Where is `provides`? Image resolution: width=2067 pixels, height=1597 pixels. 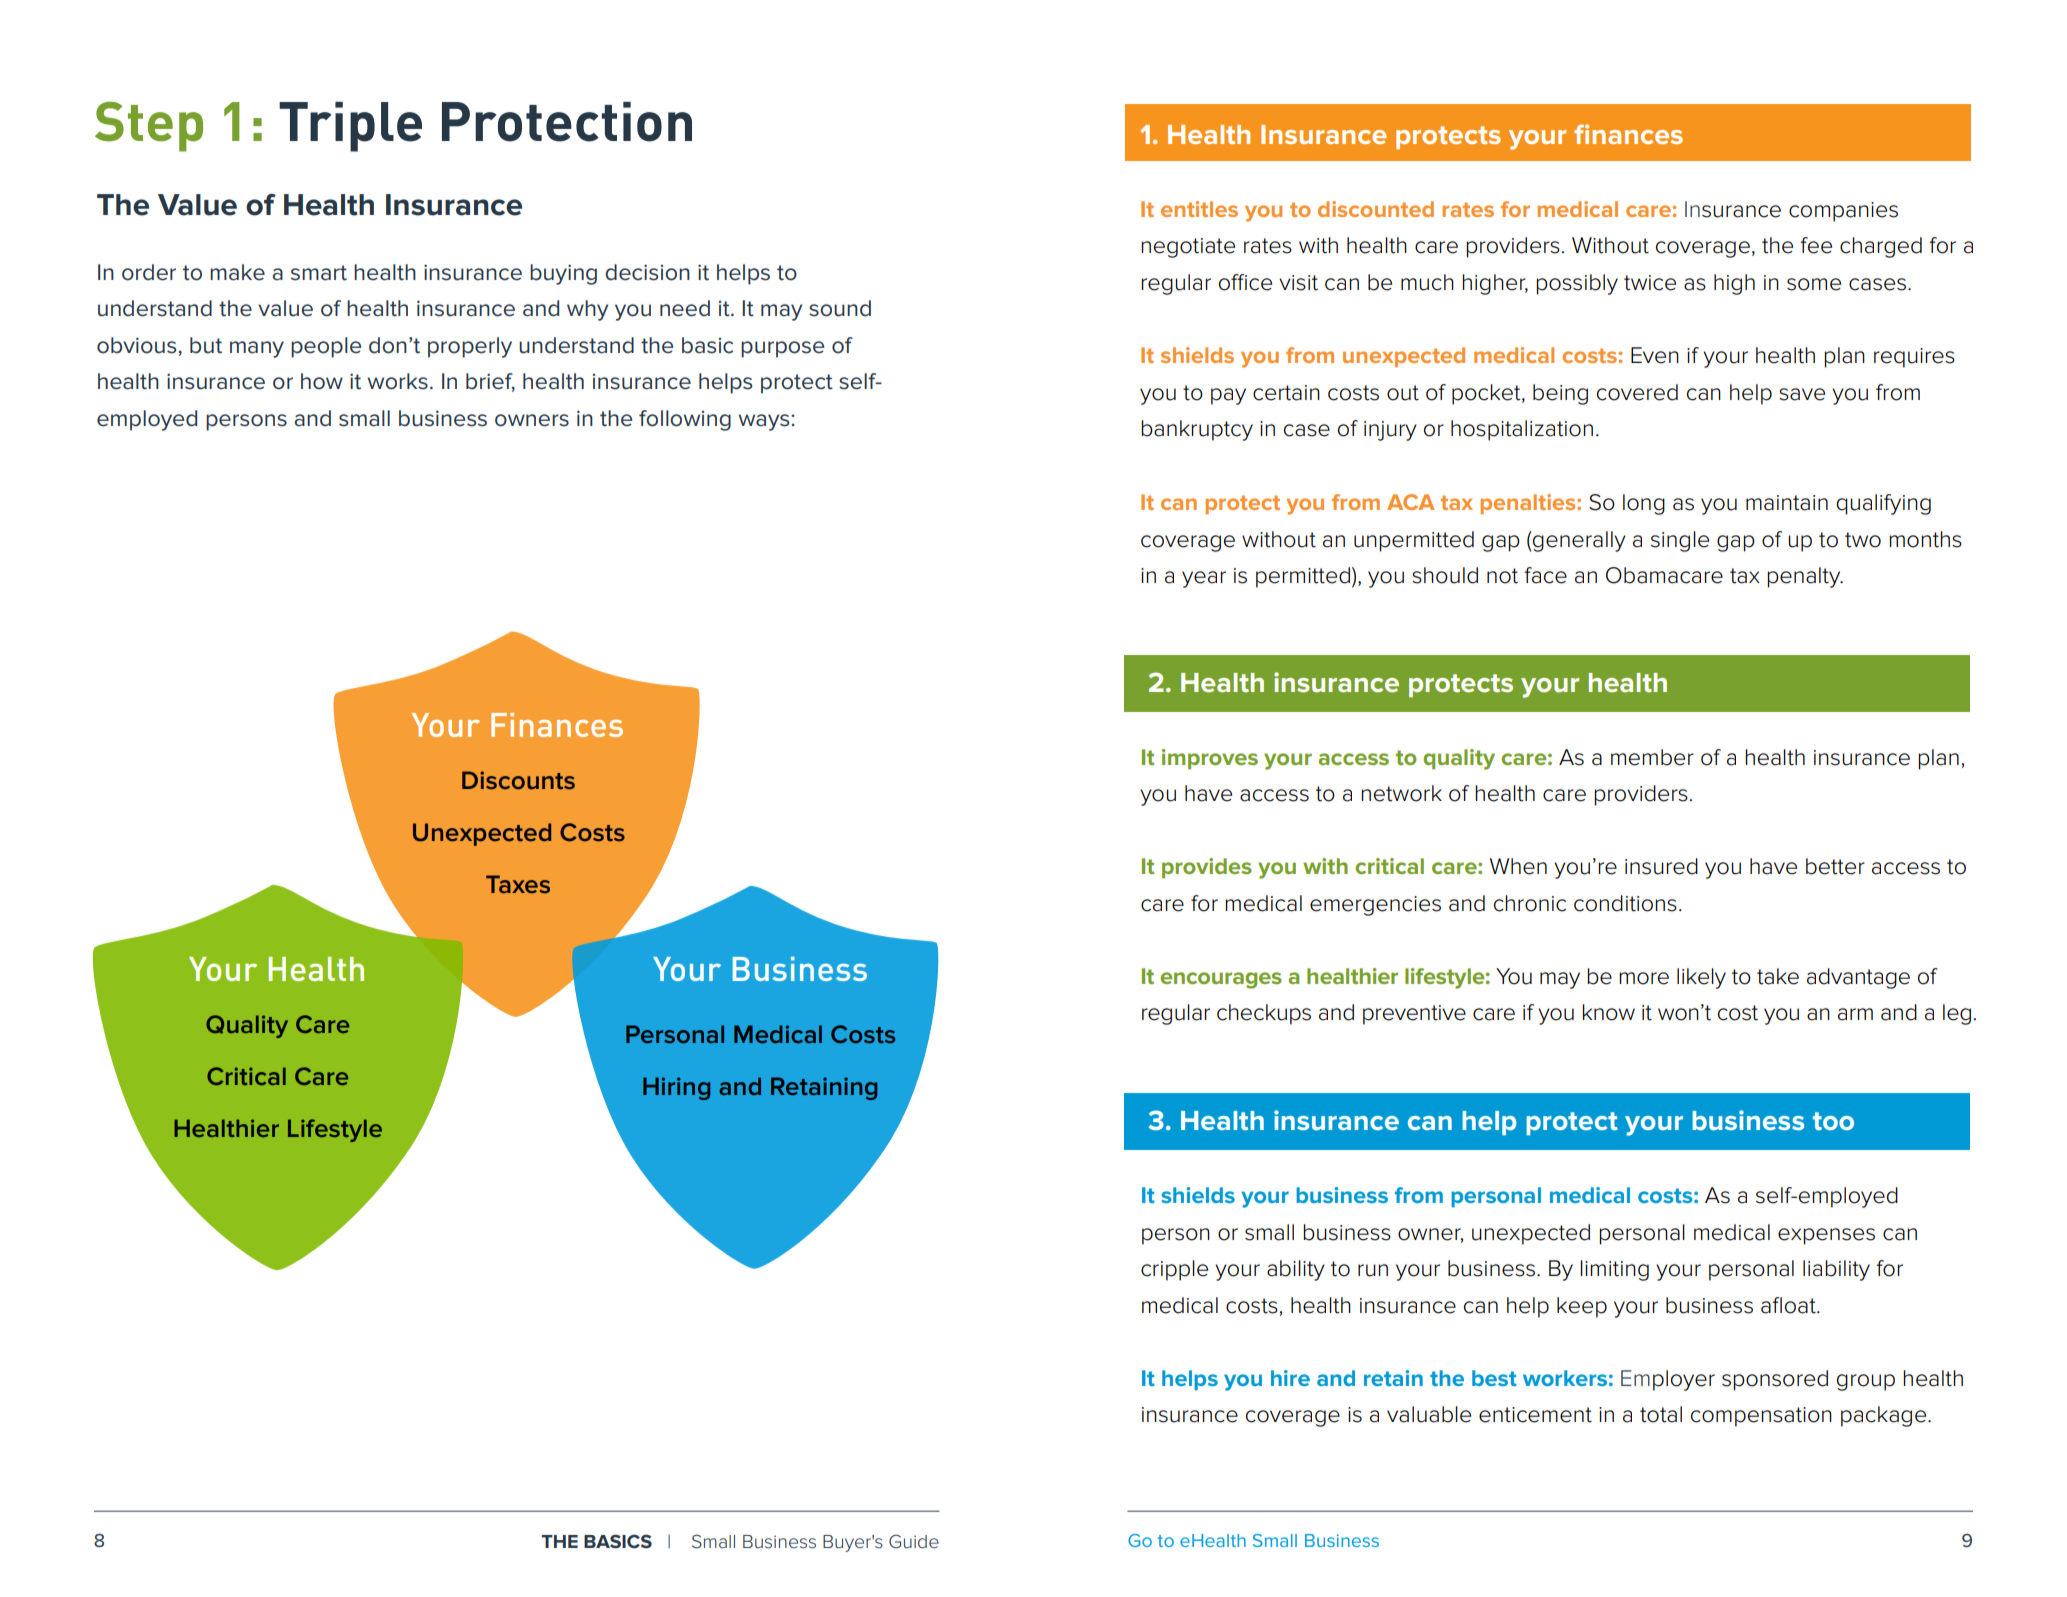 provides is located at coordinates (1207, 868).
